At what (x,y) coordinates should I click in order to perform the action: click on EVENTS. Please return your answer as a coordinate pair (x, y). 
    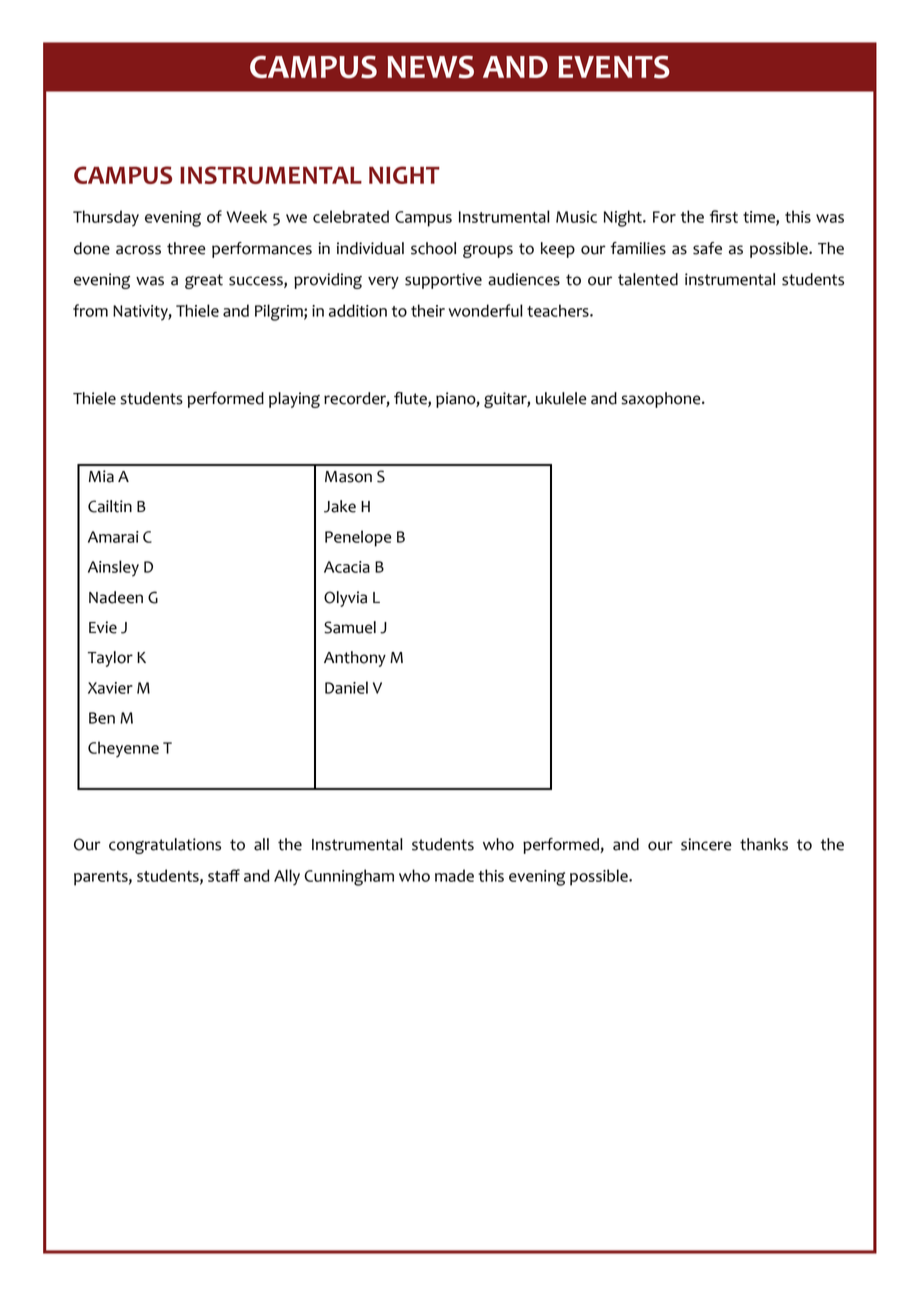
    Looking at the image, I should click on (614, 67).
